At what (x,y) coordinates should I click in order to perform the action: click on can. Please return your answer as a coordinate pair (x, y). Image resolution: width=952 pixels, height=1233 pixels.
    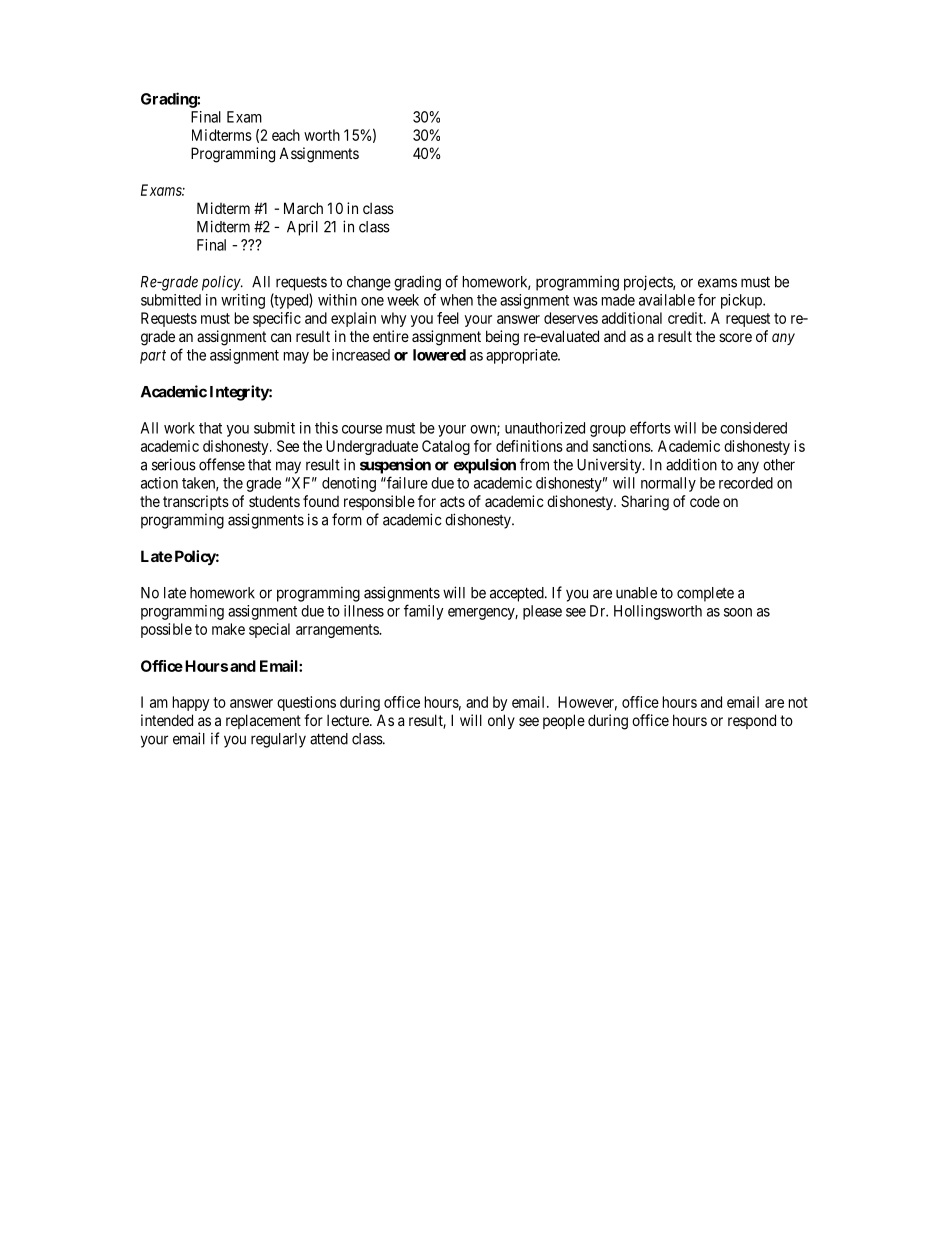
    Looking at the image, I should click on (281, 337).
